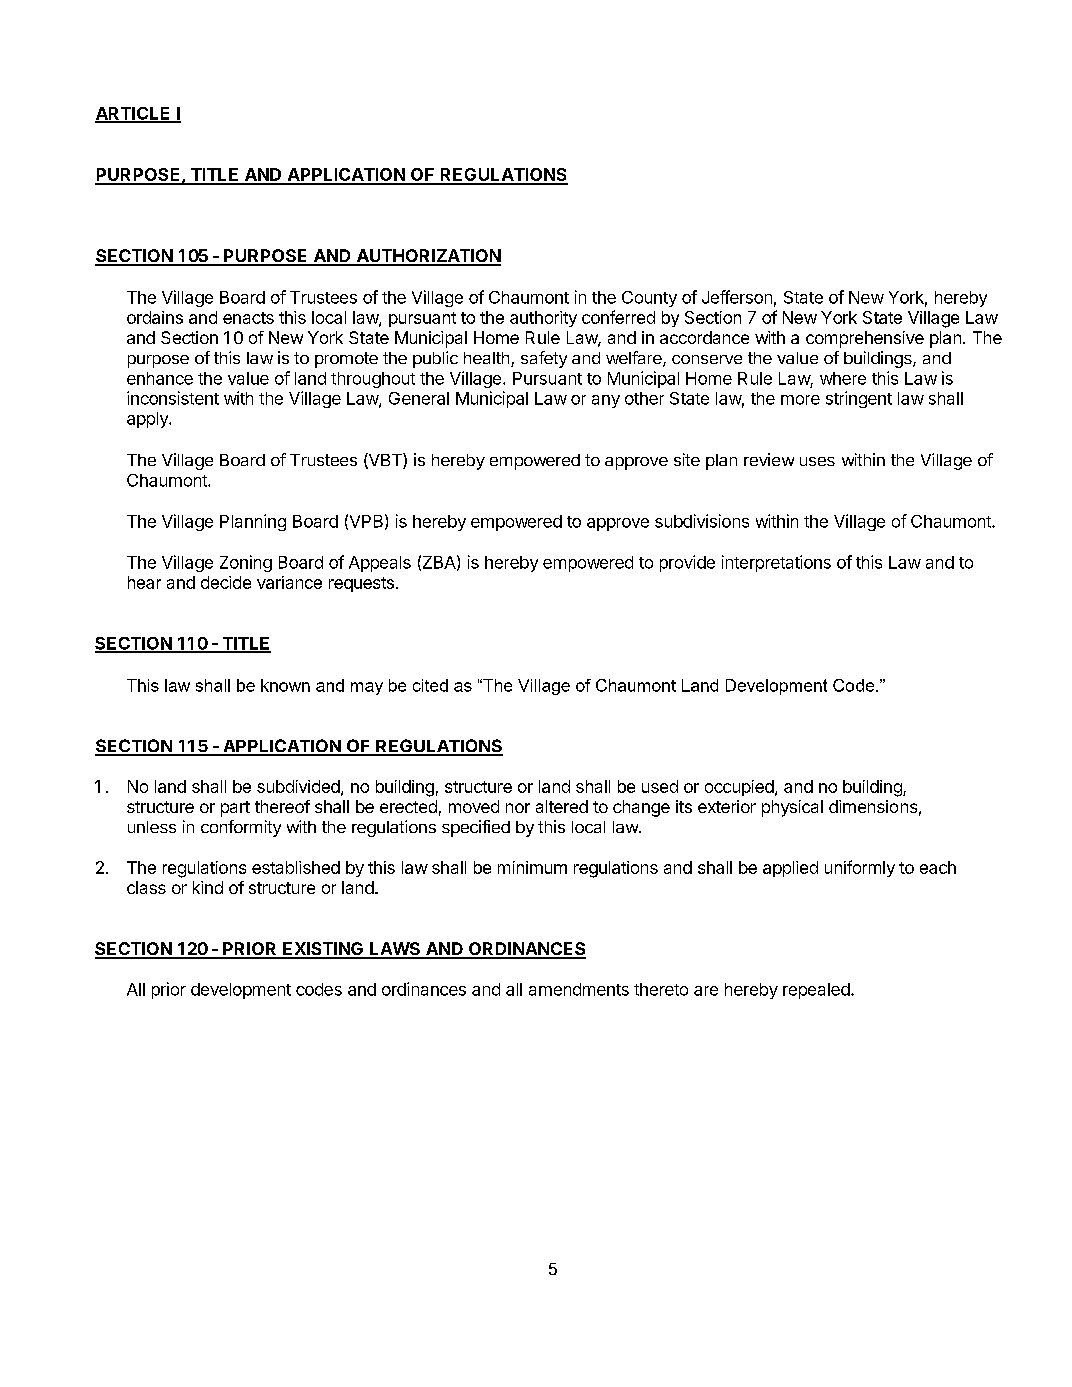 Image resolution: width=1072 pixels, height=1387 pixels. Describe the element at coordinates (134, 114) in the page. I see `ARTICLE` at that location.
